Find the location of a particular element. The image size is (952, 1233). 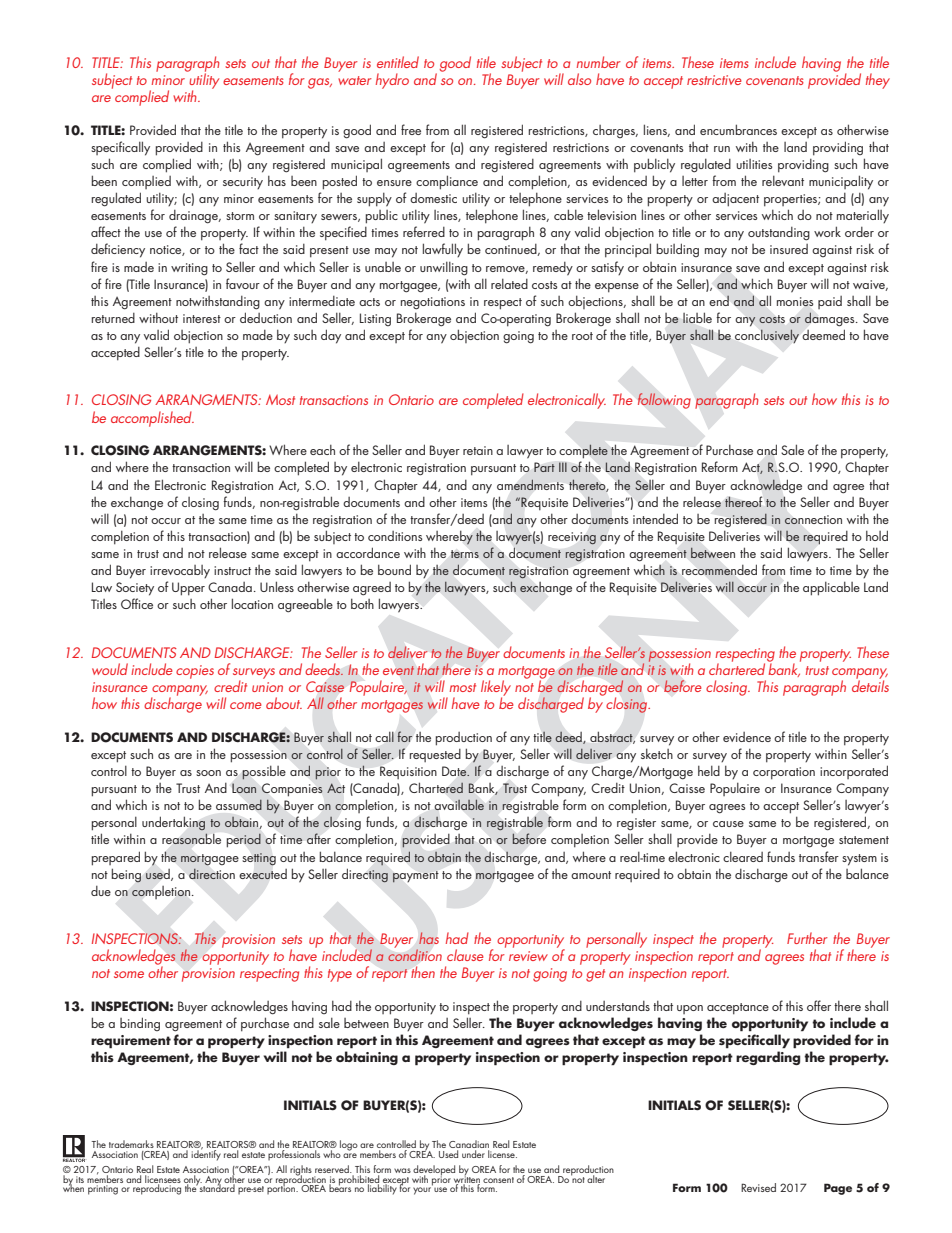

Canadian is located at coordinates (469, 1145).
